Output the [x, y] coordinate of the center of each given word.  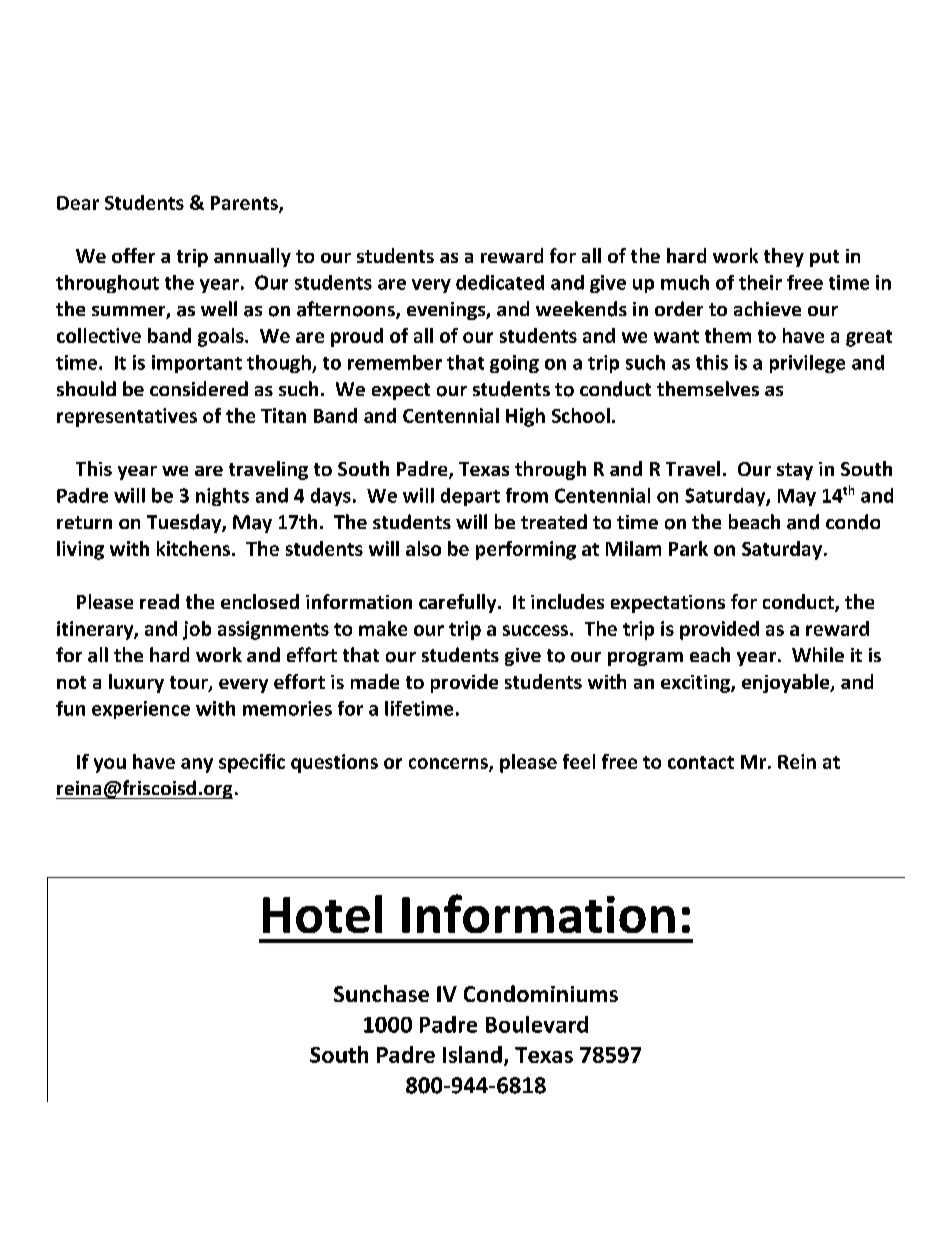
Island [472, 1054]
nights [222, 497]
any [197, 765]
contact [701, 762]
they [784, 257]
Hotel [322, 914]
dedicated [500, 282]
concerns [449, 764]
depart [470, 497]
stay [795, 471]
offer [133, 255]
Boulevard [537, 1024]
